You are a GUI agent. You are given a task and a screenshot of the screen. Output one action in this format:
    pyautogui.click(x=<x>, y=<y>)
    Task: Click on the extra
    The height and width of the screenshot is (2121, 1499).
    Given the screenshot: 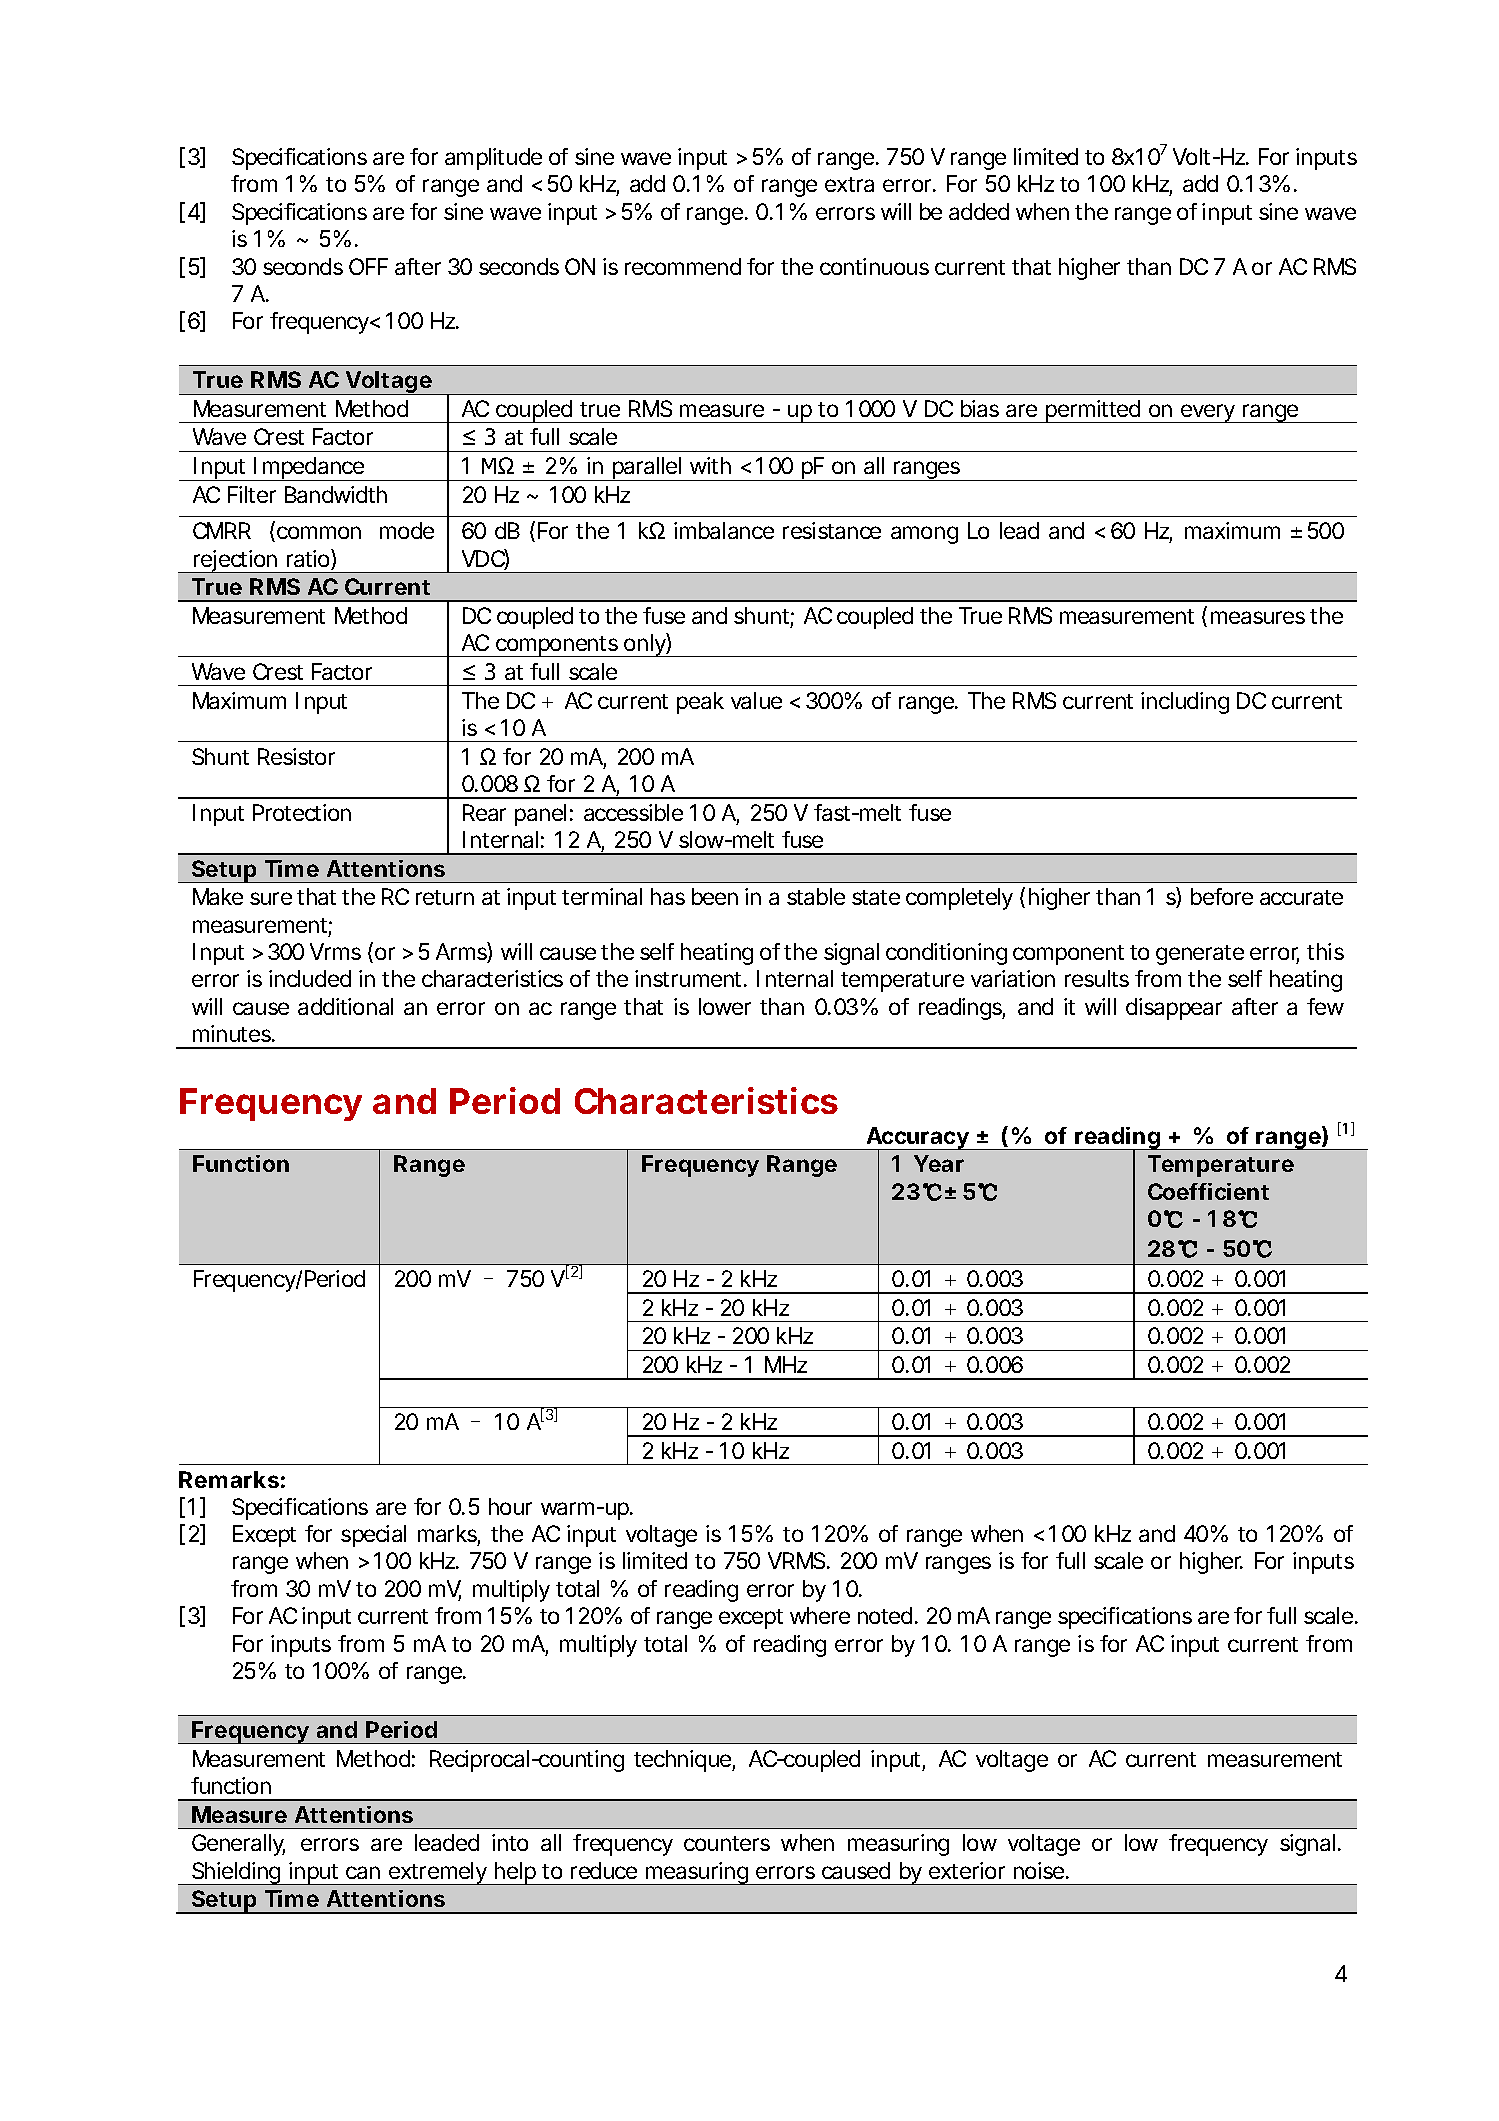 What is the action you would take?
    pyautogui.click(x=849, y=184)
